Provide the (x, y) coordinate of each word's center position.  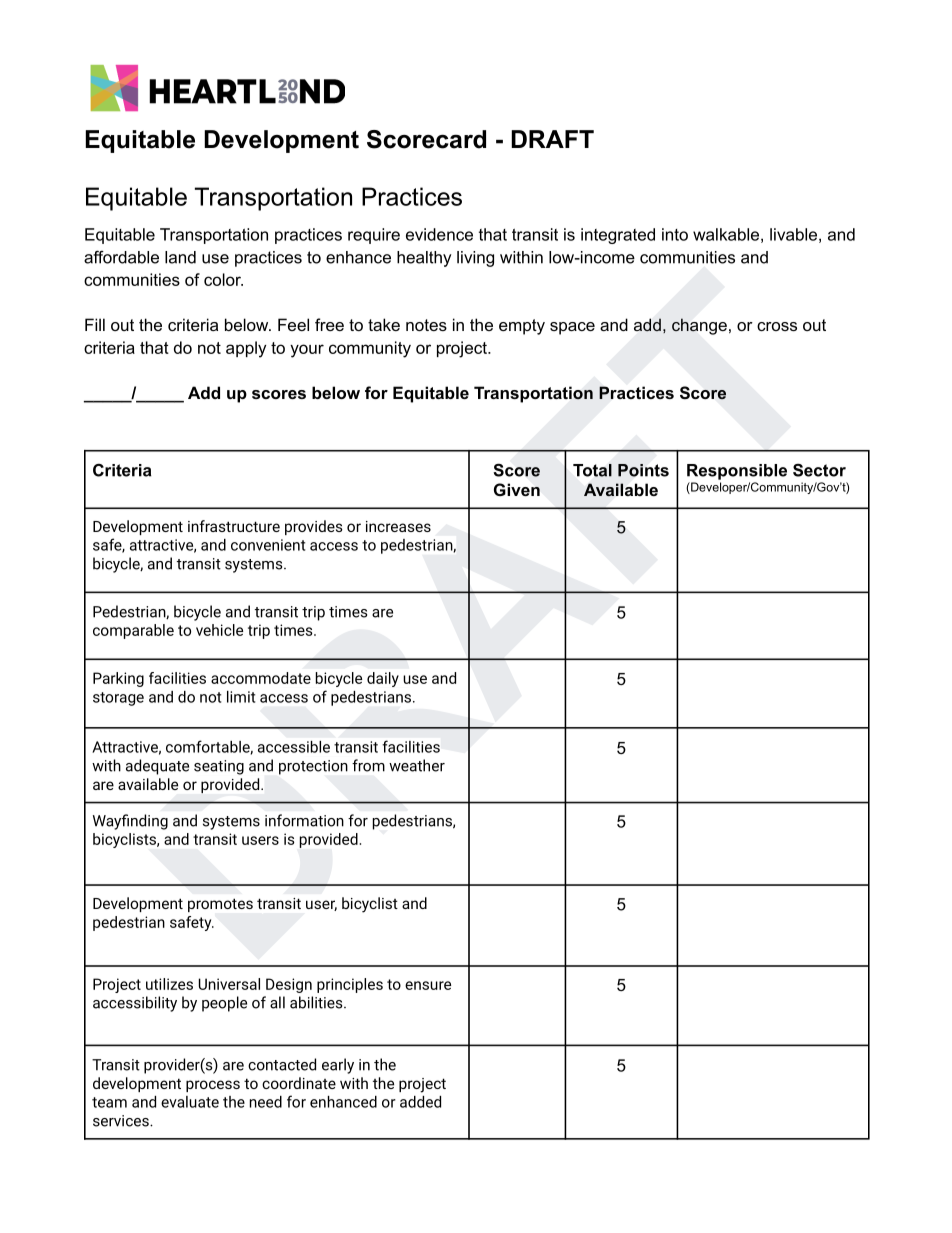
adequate (157, 767)
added (420, 1102)
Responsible (737, 472)
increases (398, 526)
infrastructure (234, 526)
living (475, 259)
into (675, 234)
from (368, 765)
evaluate (190, 1102)
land (180, 257)
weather (417, 765)
